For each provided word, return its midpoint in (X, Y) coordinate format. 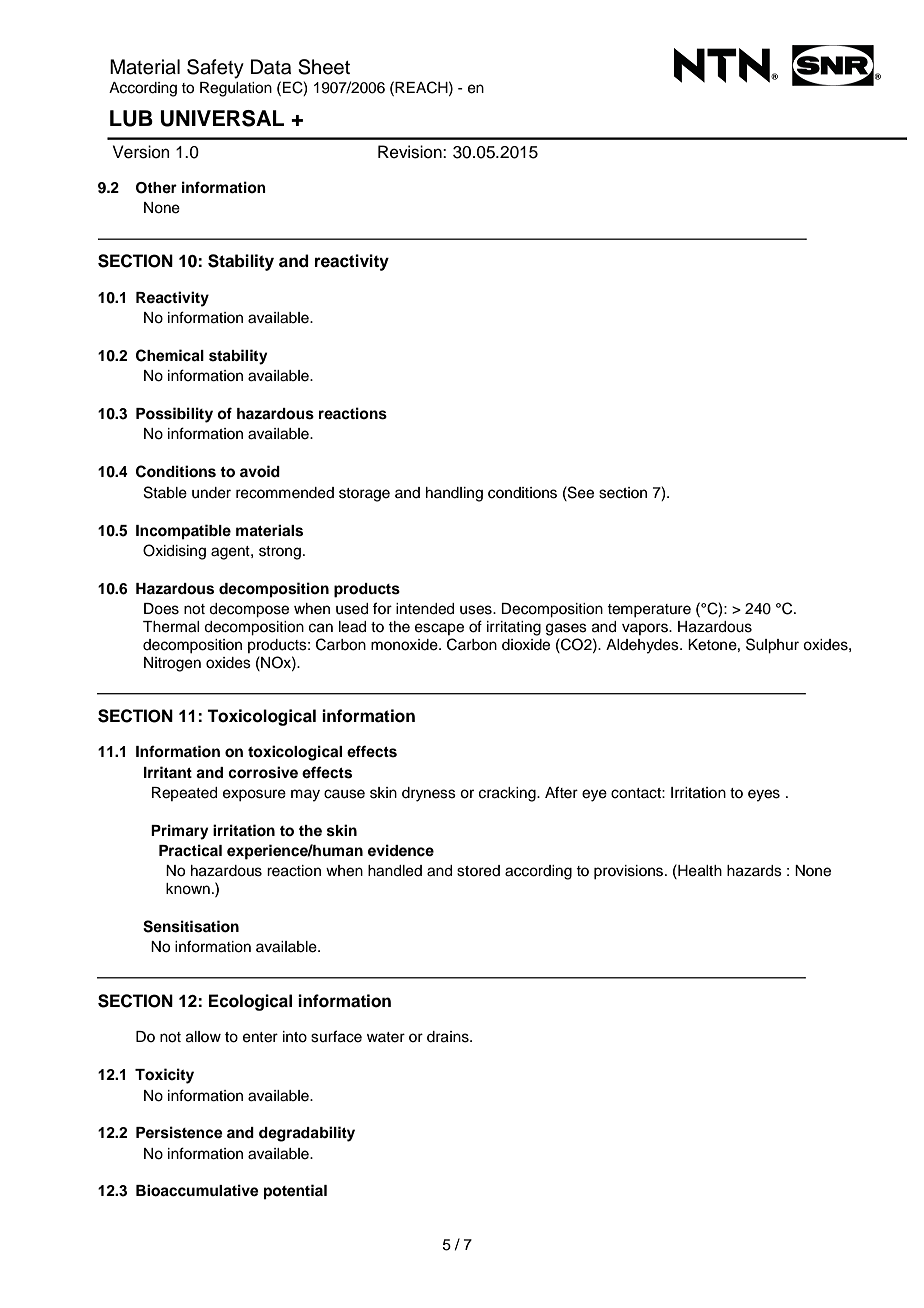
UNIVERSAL (222, 118)
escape (439, 629)
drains (449, 1037)
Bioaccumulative (197, 1190)
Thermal (171, 627)
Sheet (324, 67)
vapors (646, 629)
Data (271, 67)
